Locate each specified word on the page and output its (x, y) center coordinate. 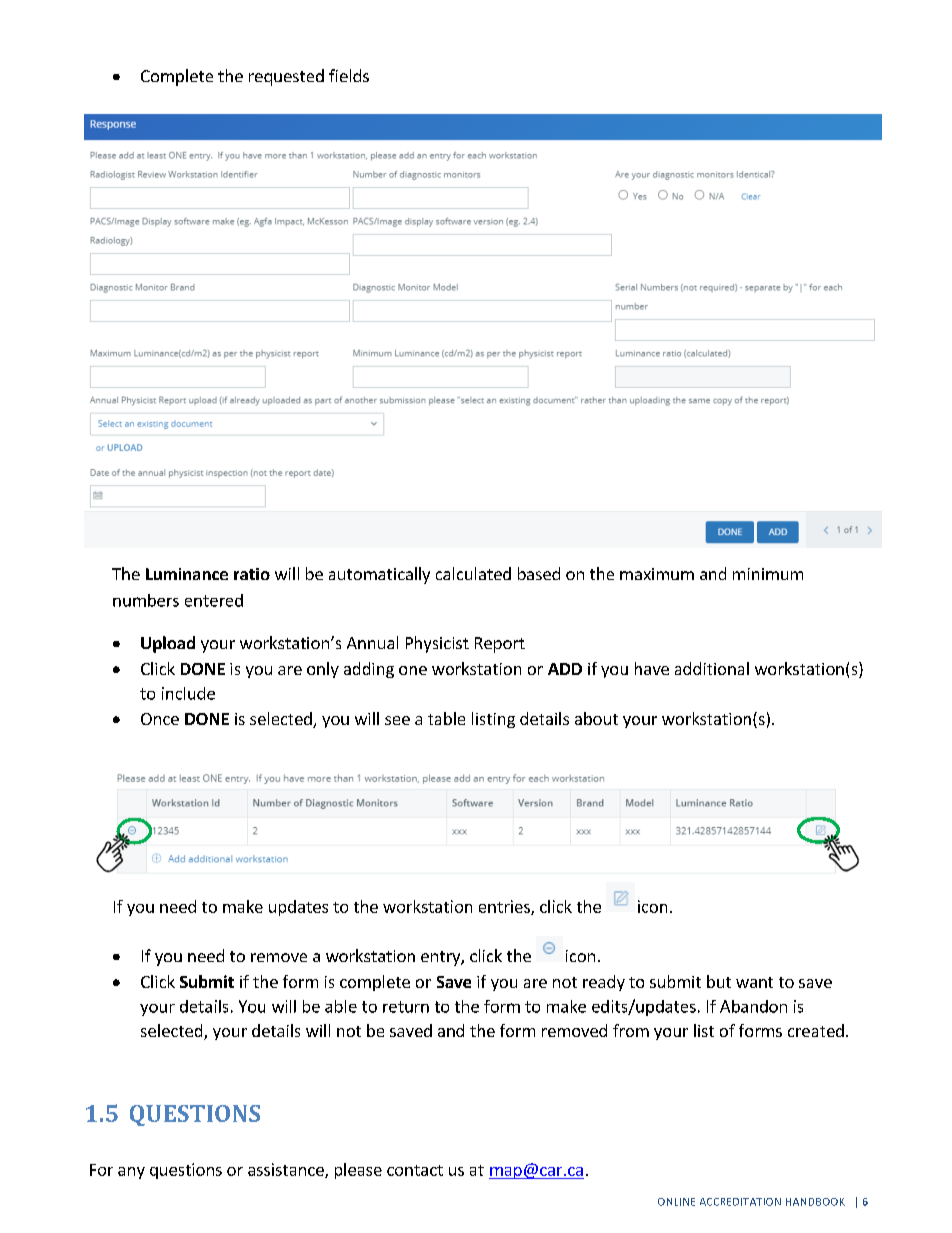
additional (712, 668)
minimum (768, 574)
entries (505, 907)
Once (160, 719)
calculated (473, 573)
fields (349, 75)
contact (415, 1170)
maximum (657, 574)
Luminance (187, 574)
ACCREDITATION (740, 1202)
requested (286, 77)
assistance (287, 1170)
